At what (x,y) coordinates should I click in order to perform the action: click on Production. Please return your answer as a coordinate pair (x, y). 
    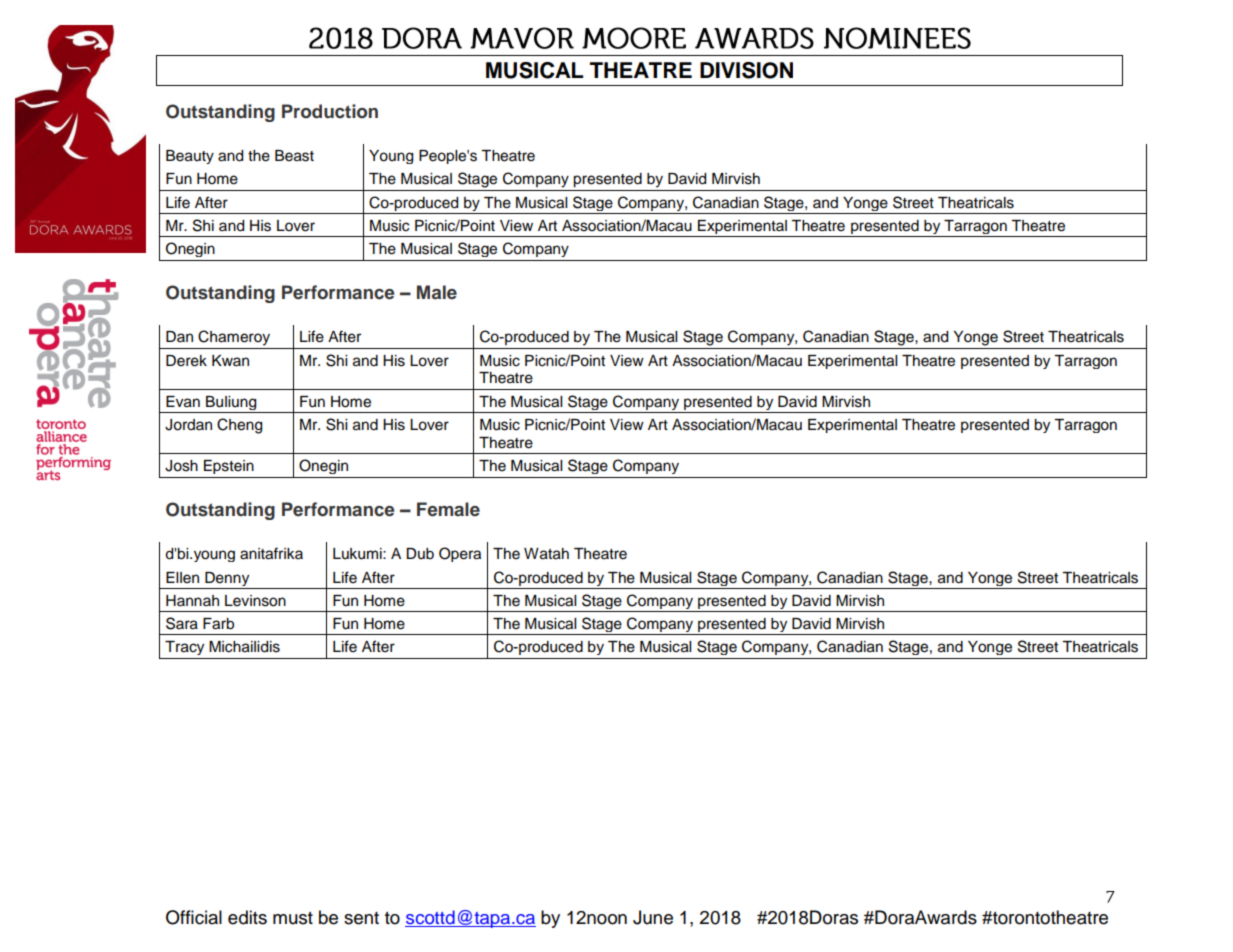
    Looking at the image, I should click on (330, 111).
